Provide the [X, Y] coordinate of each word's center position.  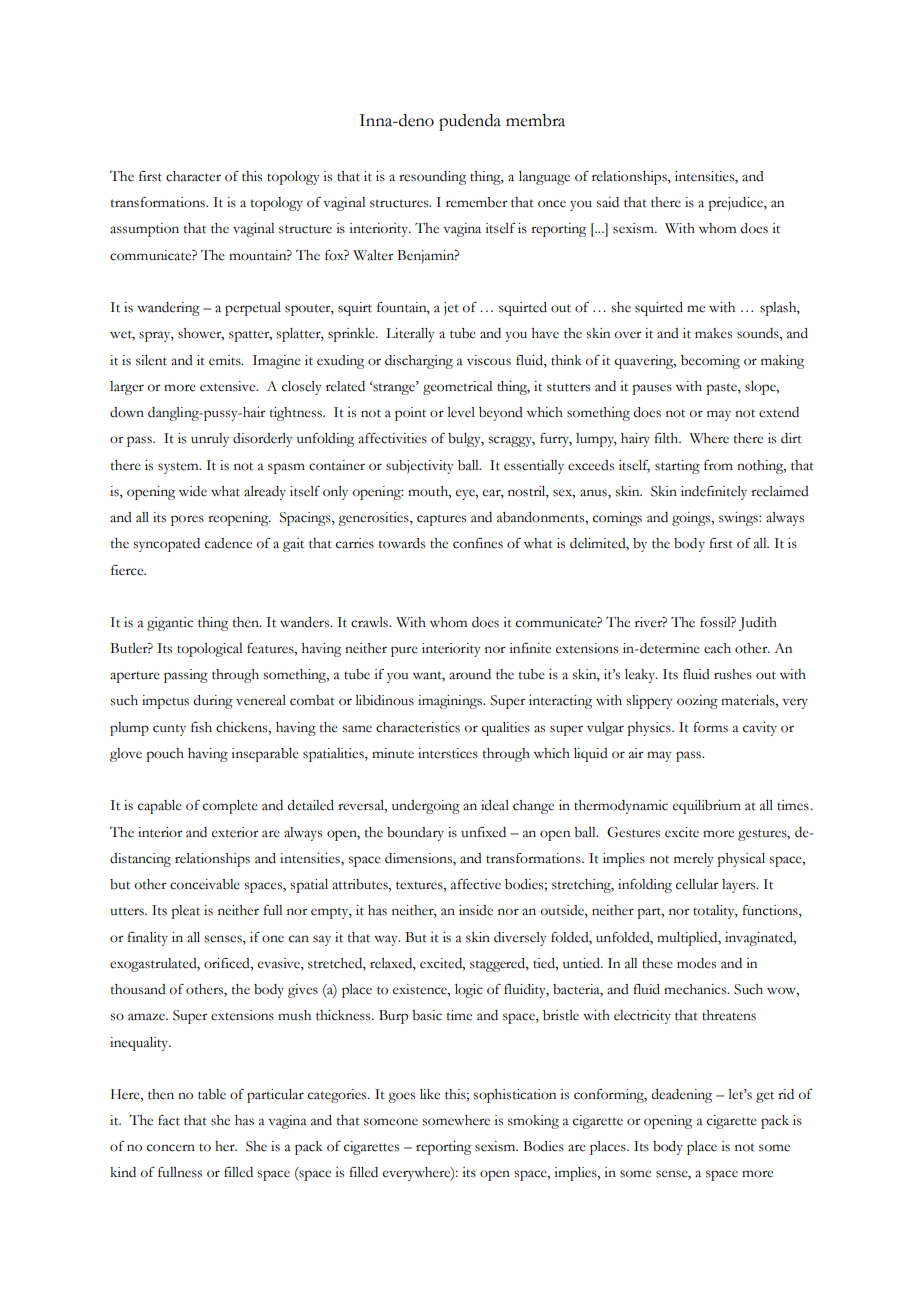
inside [476, 910]
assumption [144, 230]
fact [169, 1120]
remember [477, 202]
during [213, 702]
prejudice [736, 204]
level [461, 412]
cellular [697, 884]
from [718, 465]
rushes [733, 674]
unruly [210, 440]
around [470, 674]
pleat [185, 912]
